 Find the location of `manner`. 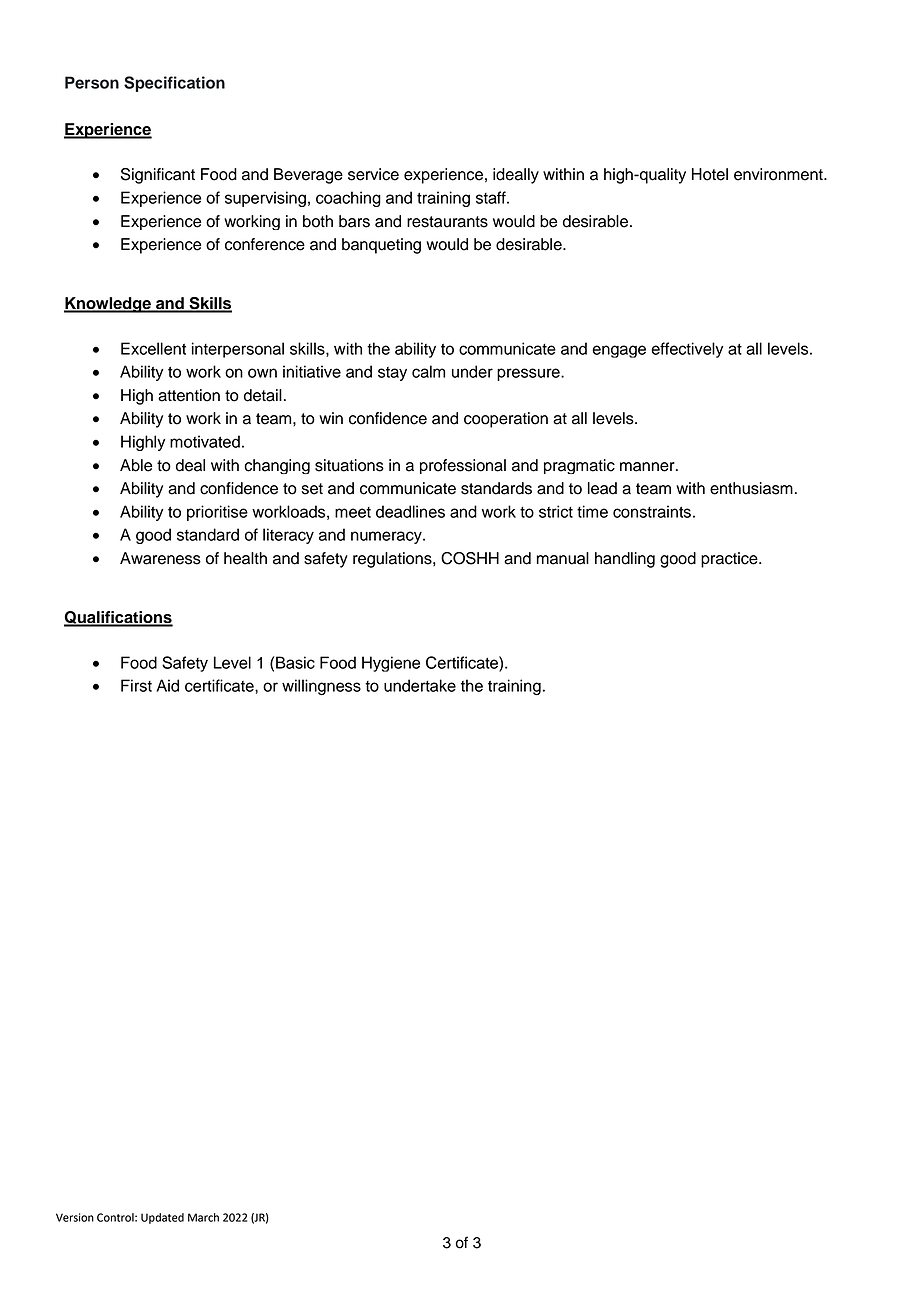

manner is located at coordinates (648, 467).
